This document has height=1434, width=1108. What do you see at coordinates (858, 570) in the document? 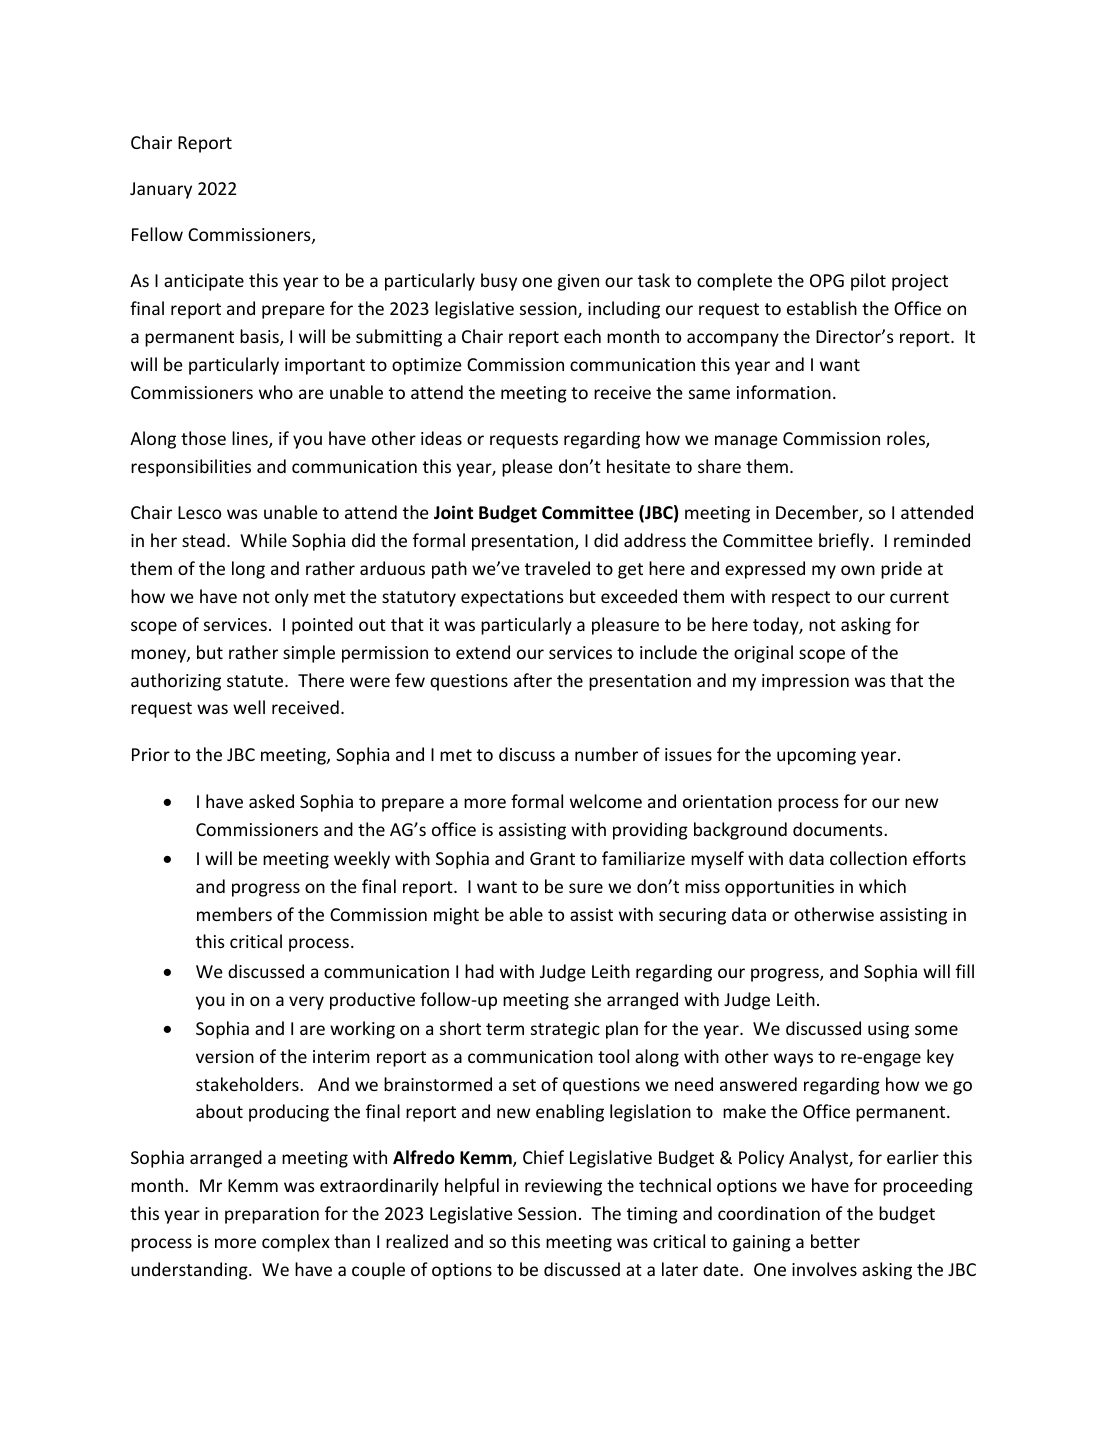
I see `own` at bounding box center [858, 570].
